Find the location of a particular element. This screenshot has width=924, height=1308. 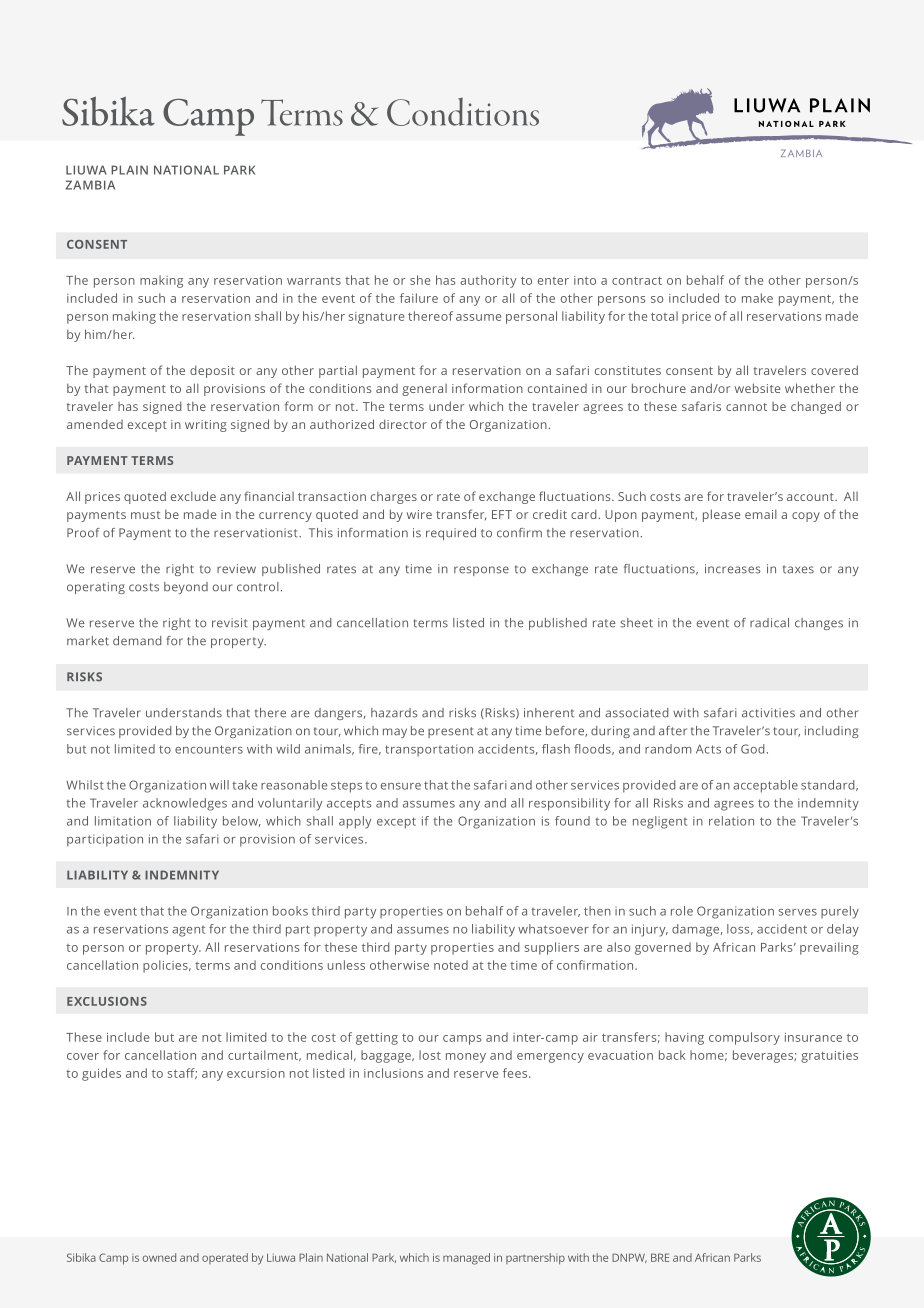

EFT is located at coordinates (502, 514).
